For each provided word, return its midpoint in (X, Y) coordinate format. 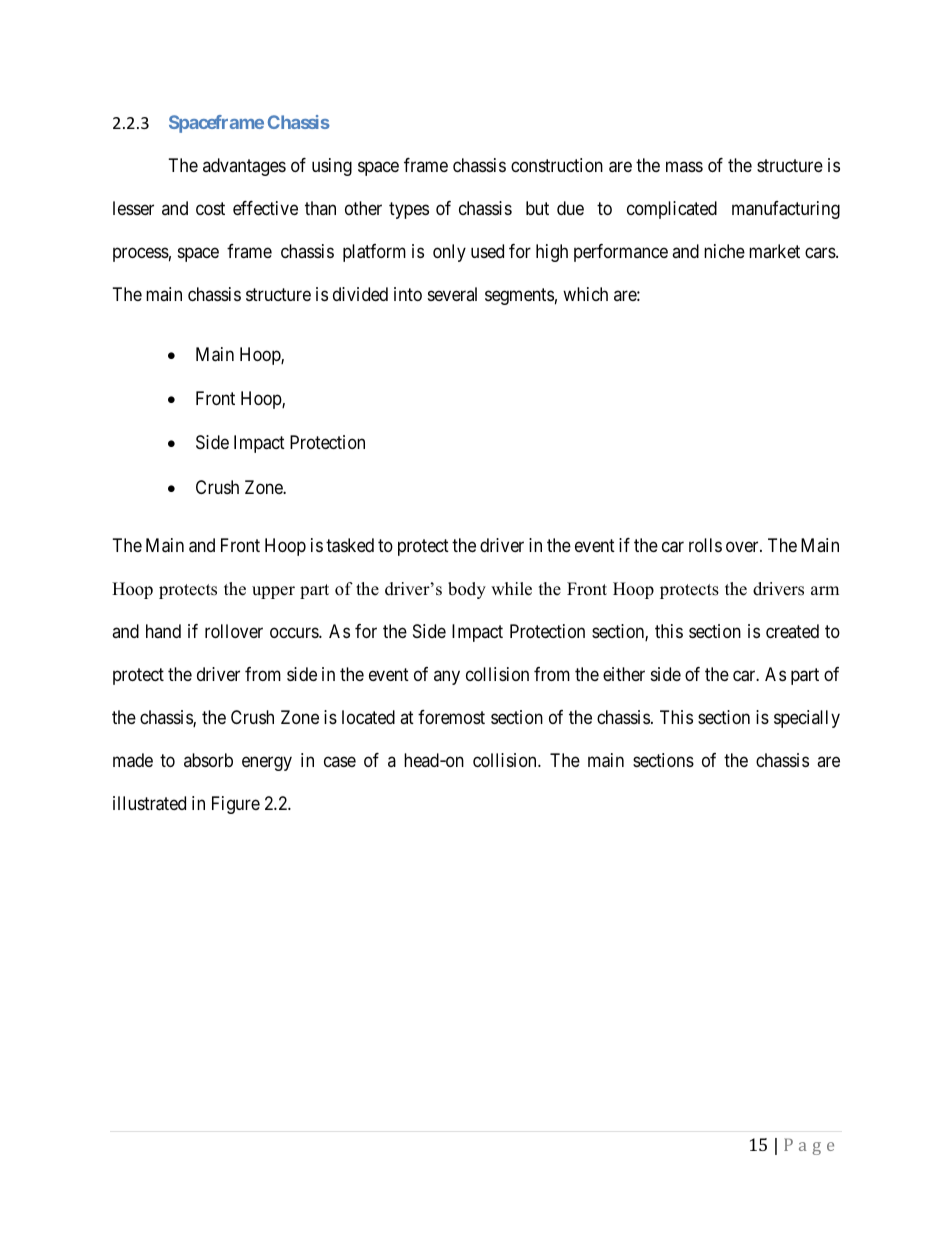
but (537, 208)
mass (684, 166)
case (340, 761)
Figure (236, 805)
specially (807, 719)
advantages (244, 167)
